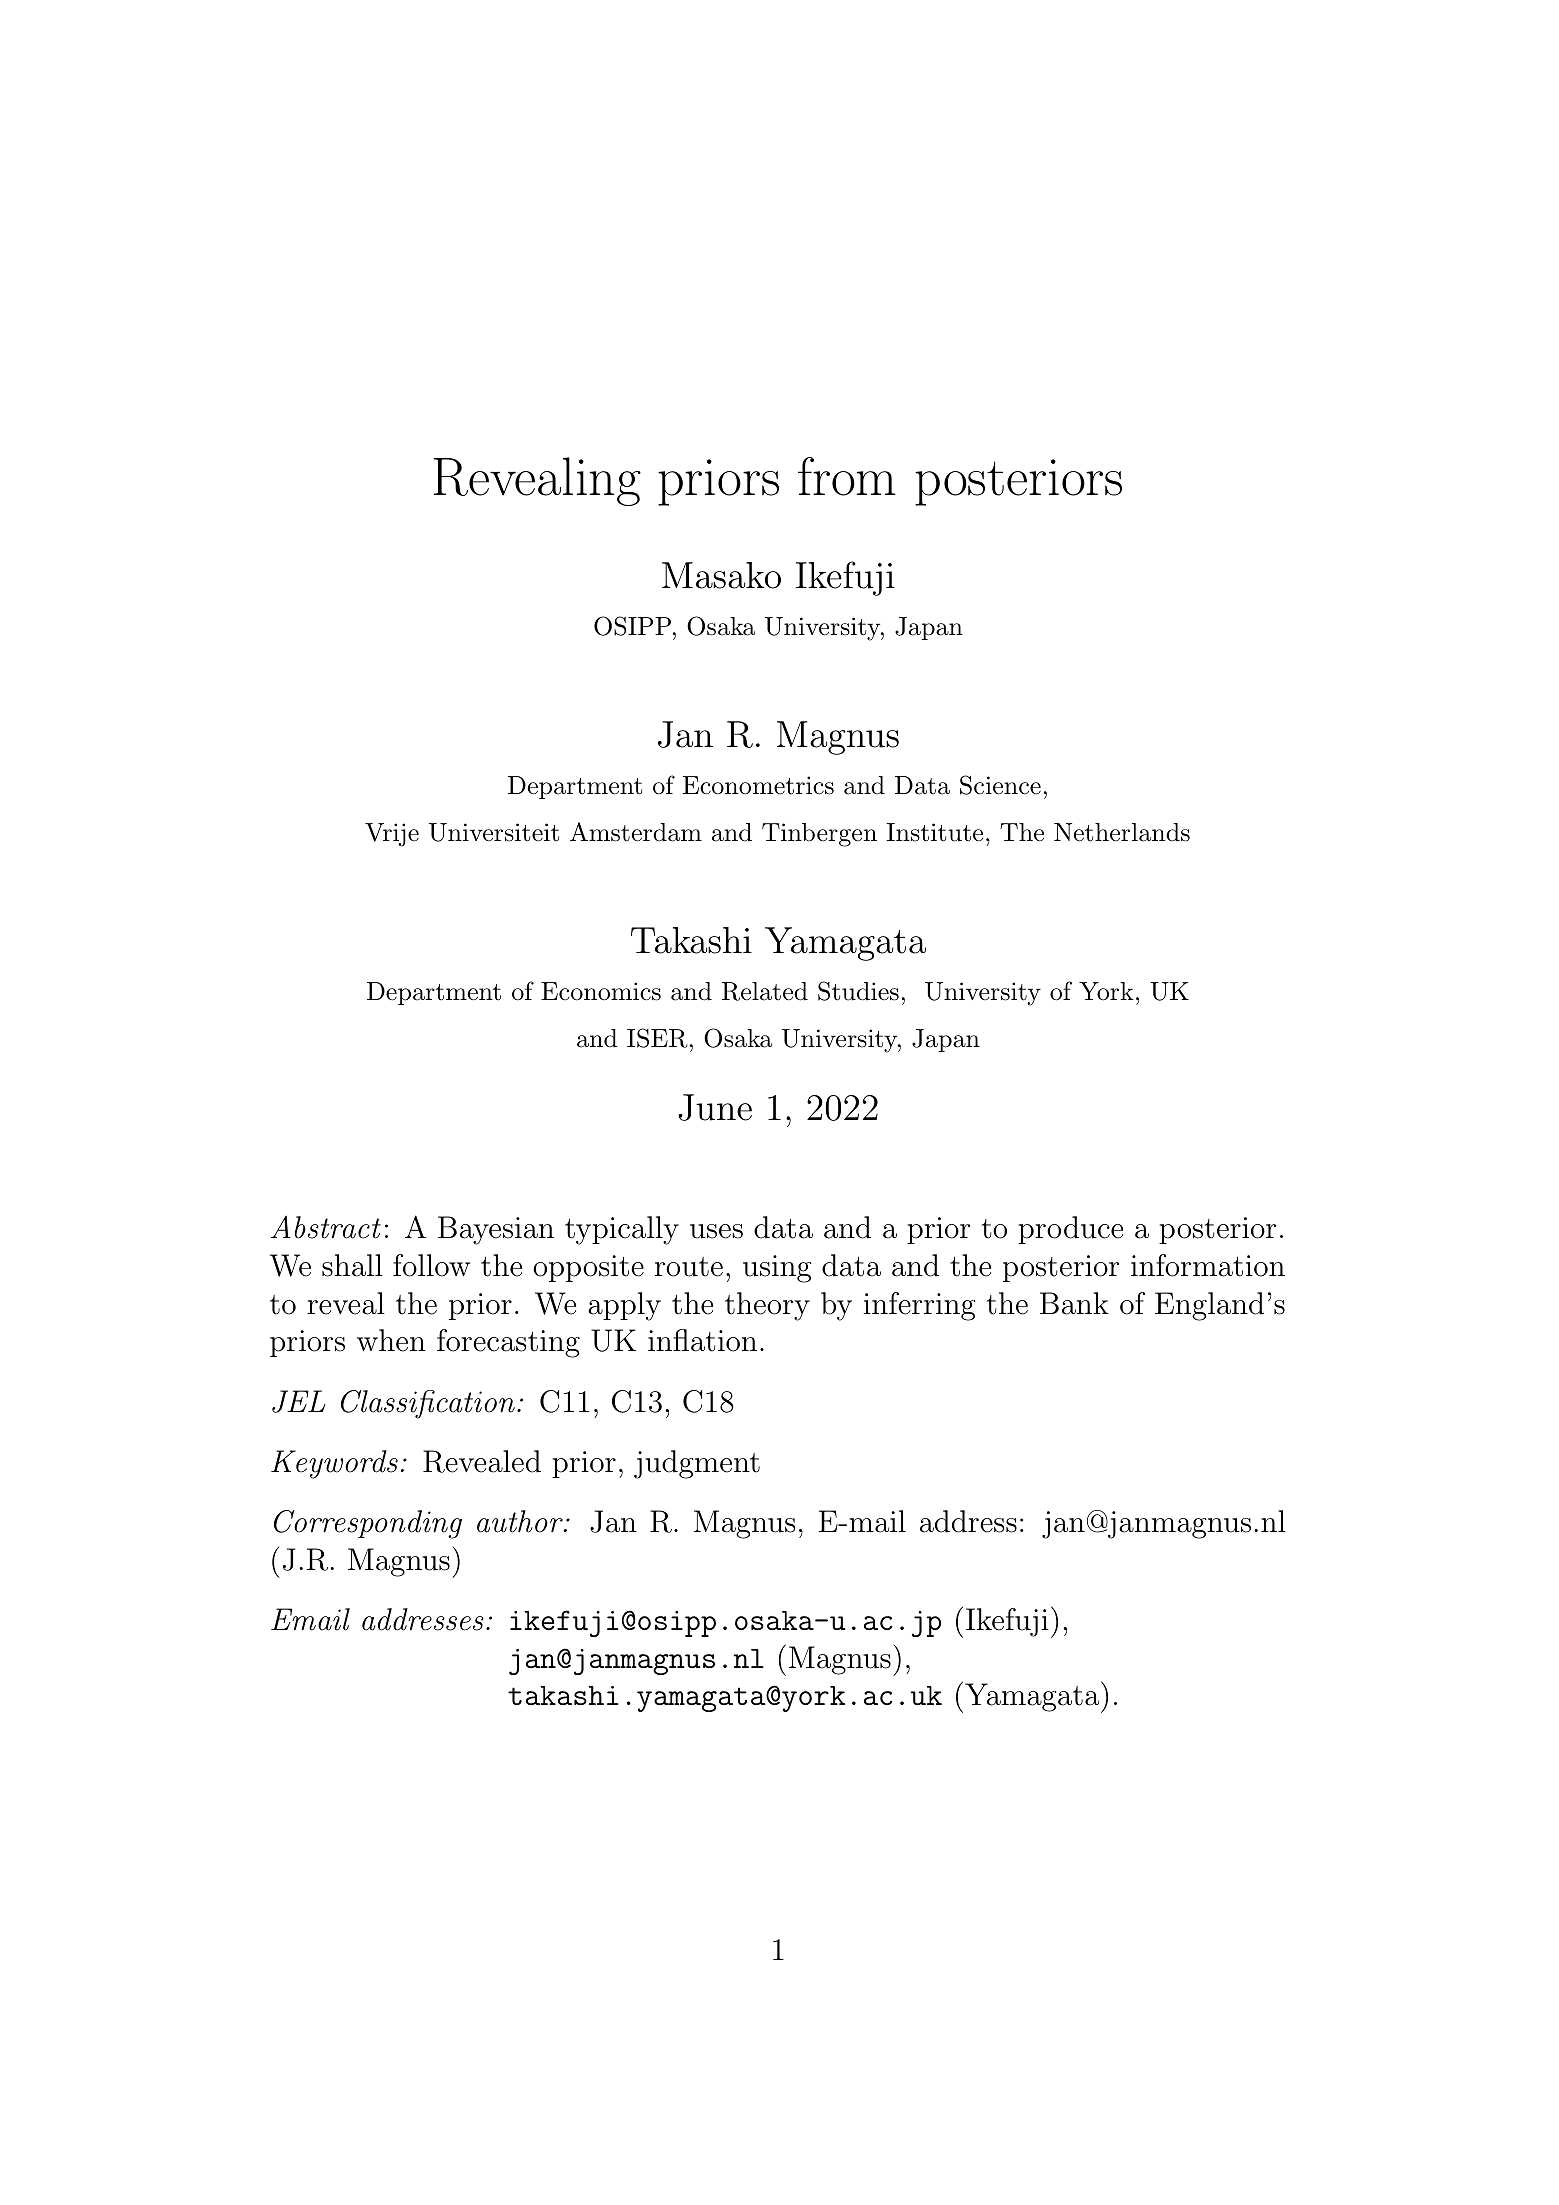 The height and width of the screenshot is (2205, 1559). Describe the element at coordinates (1000, 785) in the screenshot. I see `Science` at that location.
